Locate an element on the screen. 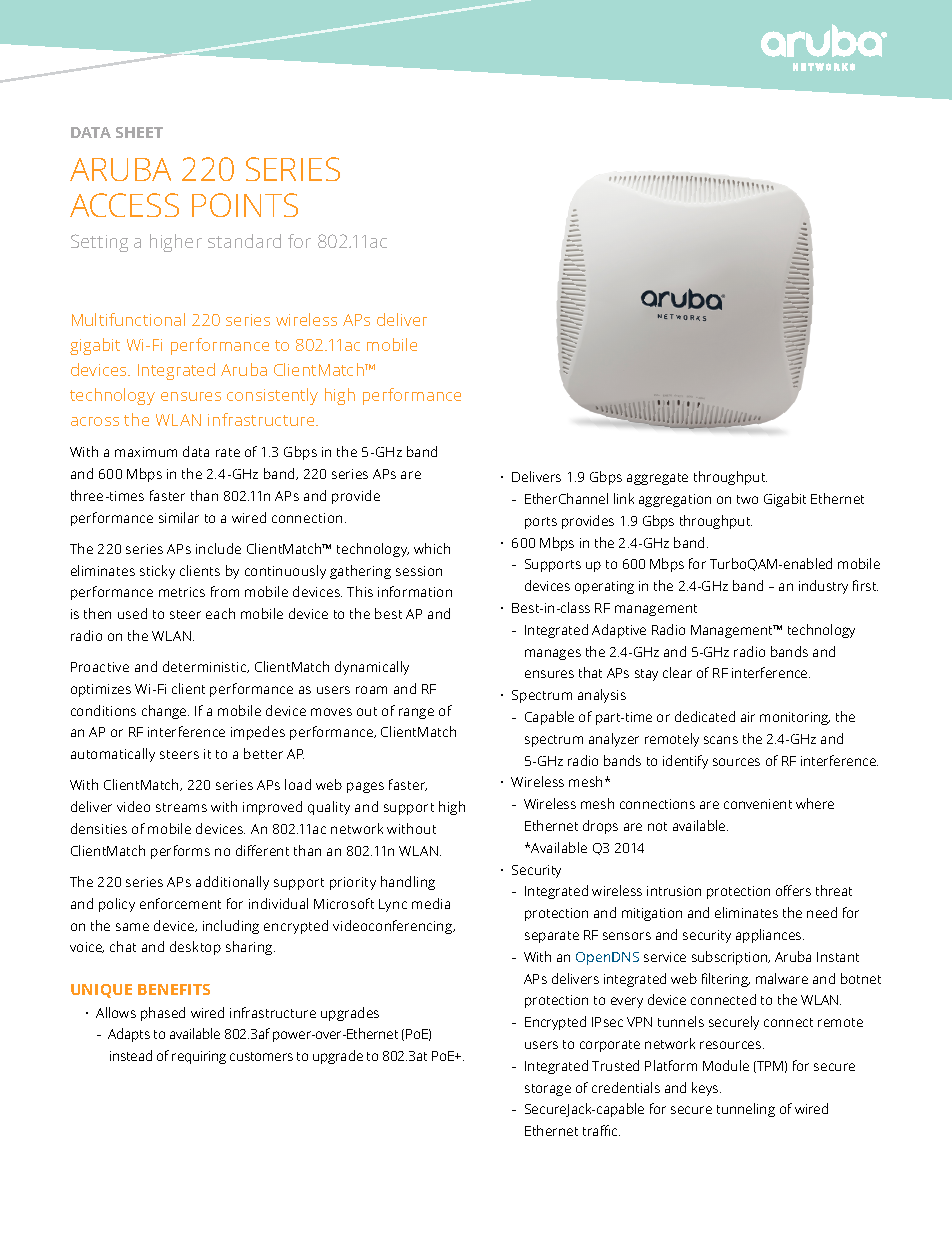 Image resolution: width=952 pixels, height=1233 pixels. offers is located at coordinates (793, 890).
